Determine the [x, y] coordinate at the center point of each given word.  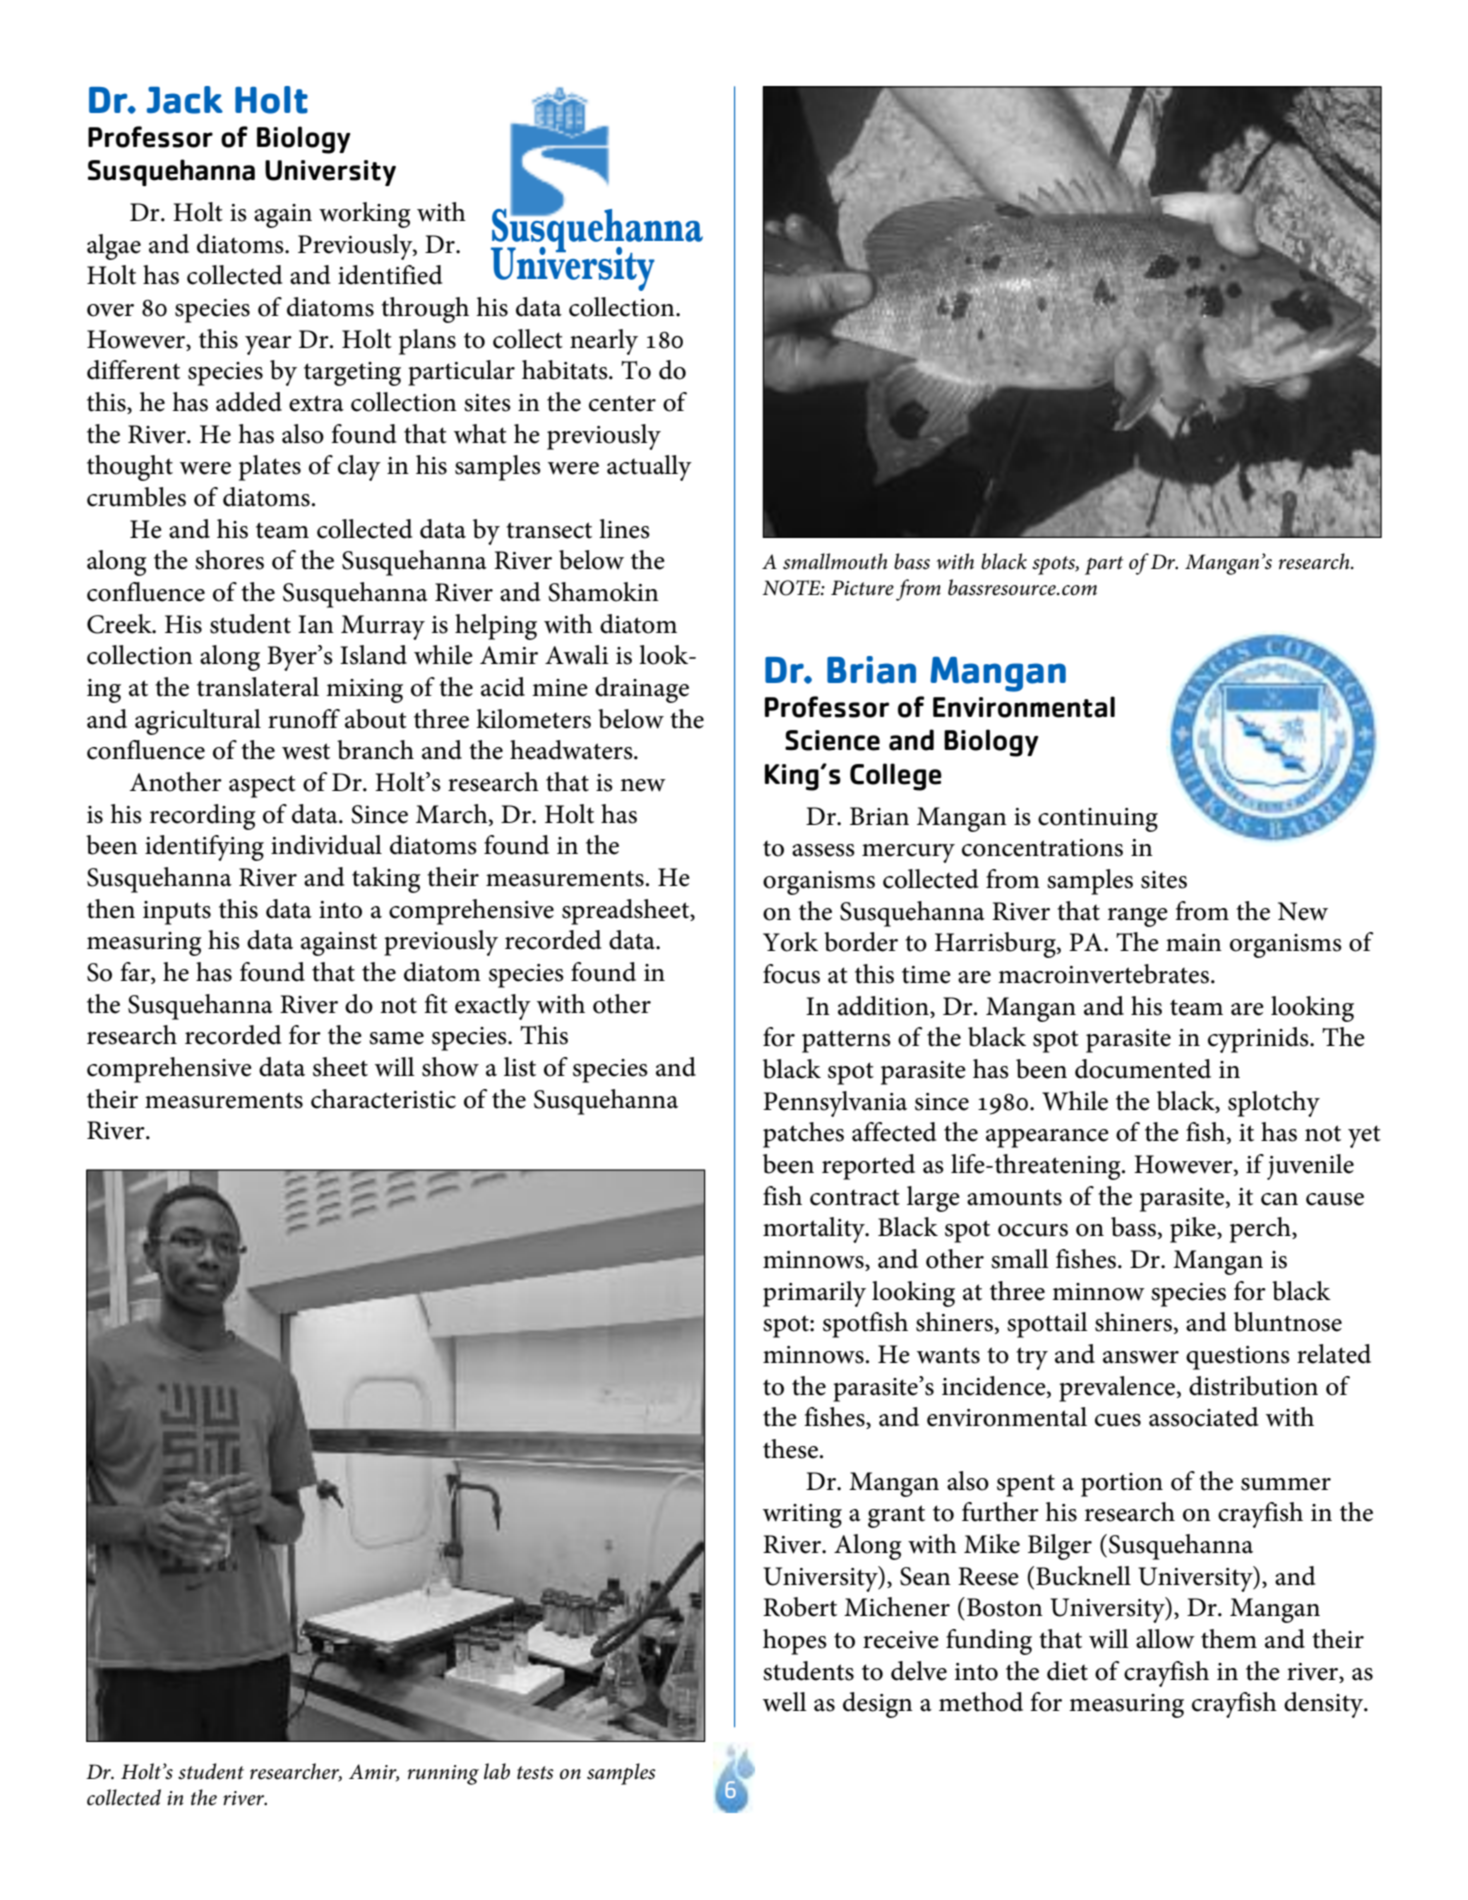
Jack [185, 100]
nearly [604, 342]
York [790, 942]
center [622, 403]
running [443, 1775]
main [1194, 943]
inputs [177, 913]
